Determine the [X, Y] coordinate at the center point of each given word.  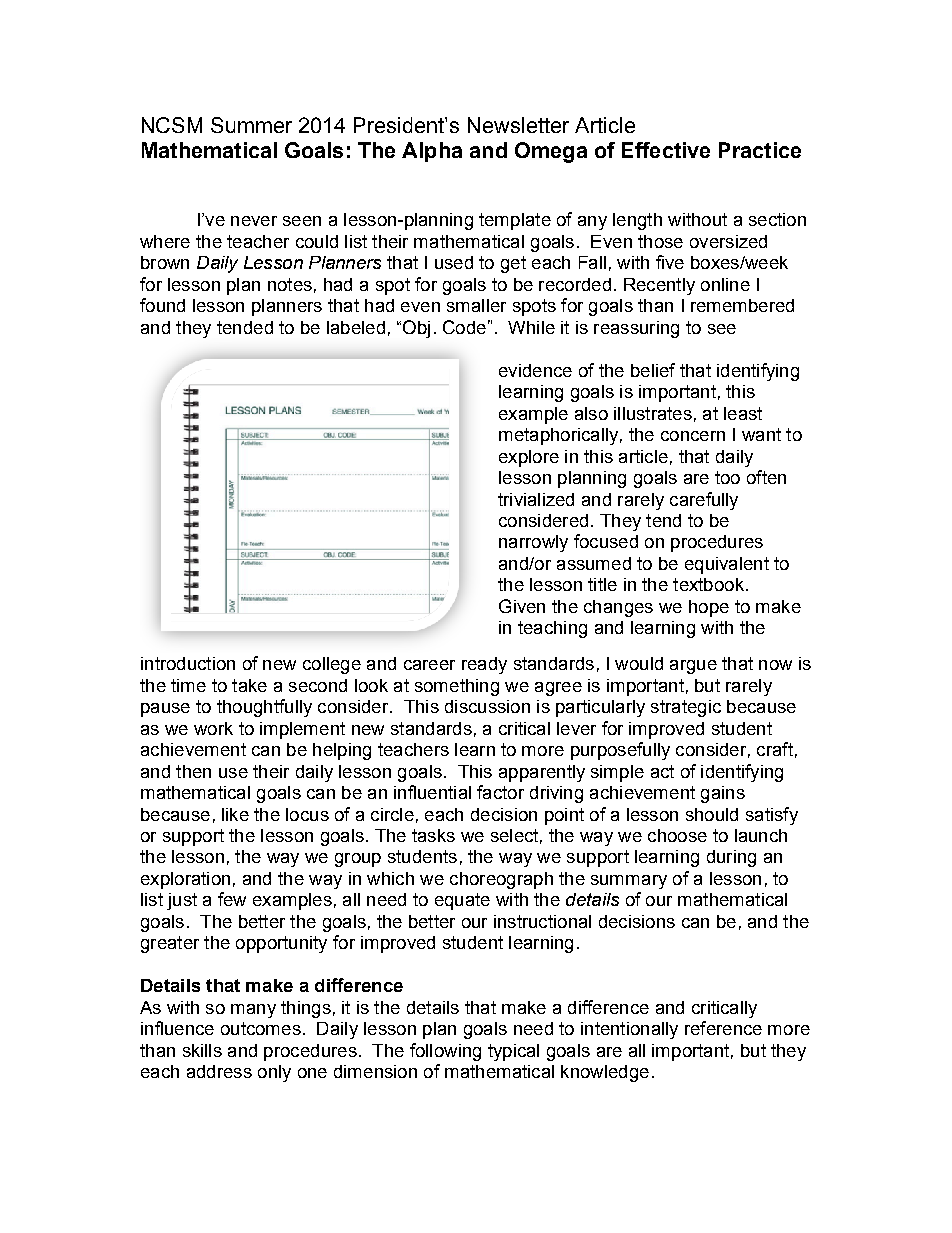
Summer [251, 125]
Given [522, 606]
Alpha [432, 152]
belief [653, 370]
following [445, 1052]
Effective [666, 150]
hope [709, 608]
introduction [188, 663]
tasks [433, 835]
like [235, 814]
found [162, 305]
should [712, 814]
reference [723, 1028]
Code [464, 327]
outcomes [261, 1028]
